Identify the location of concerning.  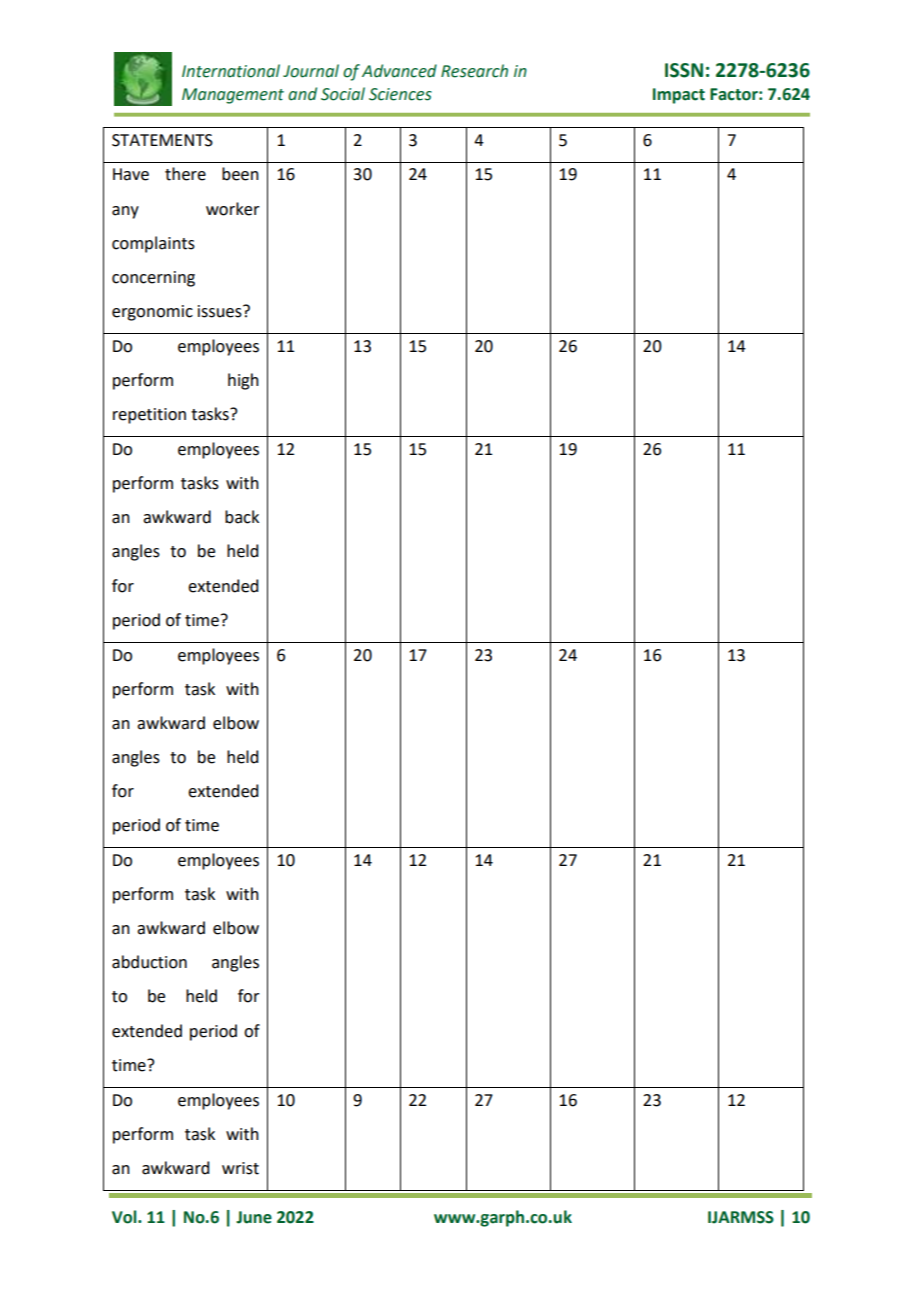
(153, 279).
